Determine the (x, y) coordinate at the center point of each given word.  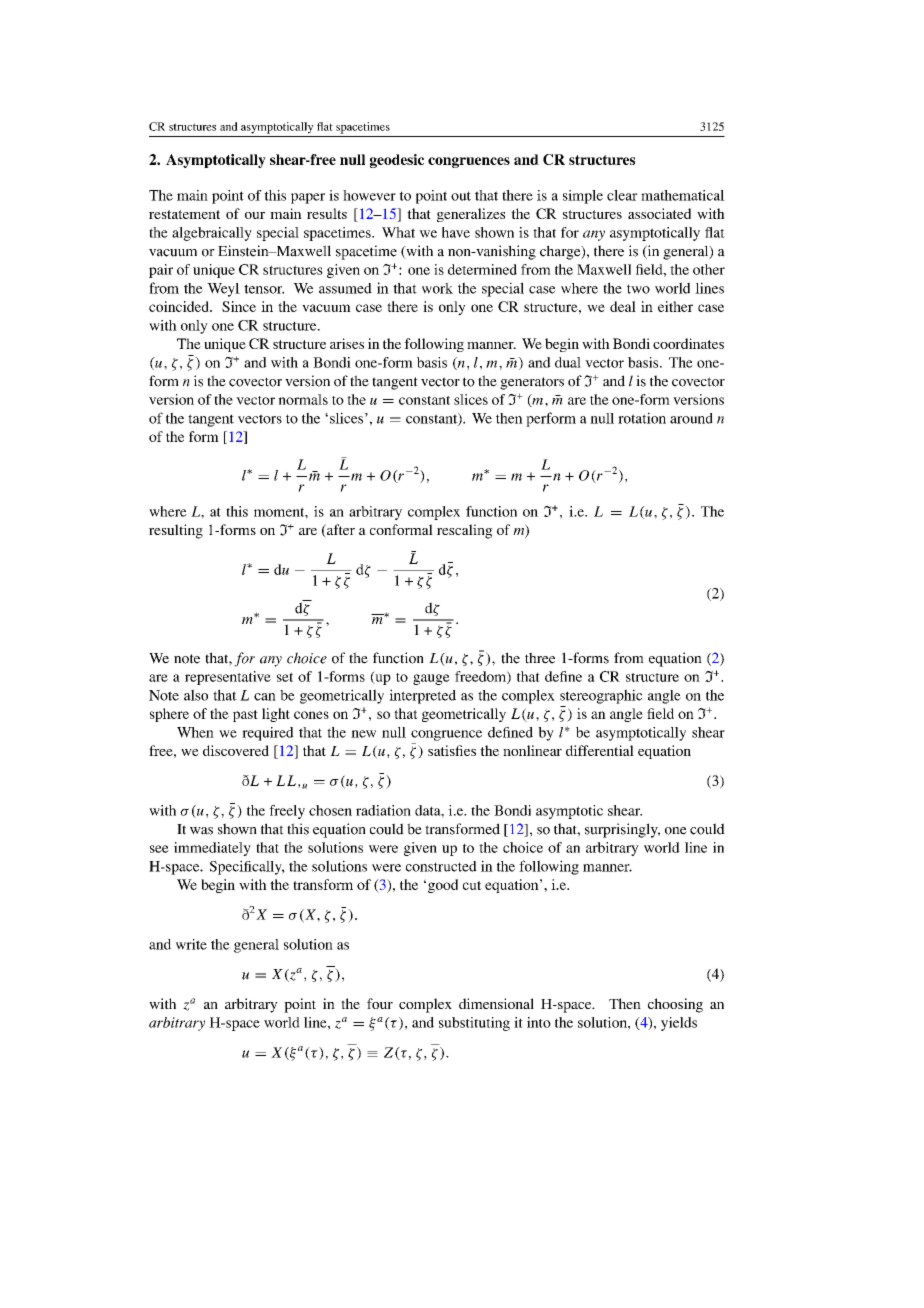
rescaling (465, 531)
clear (622, 195)
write (191, 944)
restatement (184, 214)
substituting (474, 1024)
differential (600, 750)
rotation (642, 418)
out (461, 196)
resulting (176, 531)
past (245, 716)
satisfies (452, 750)
